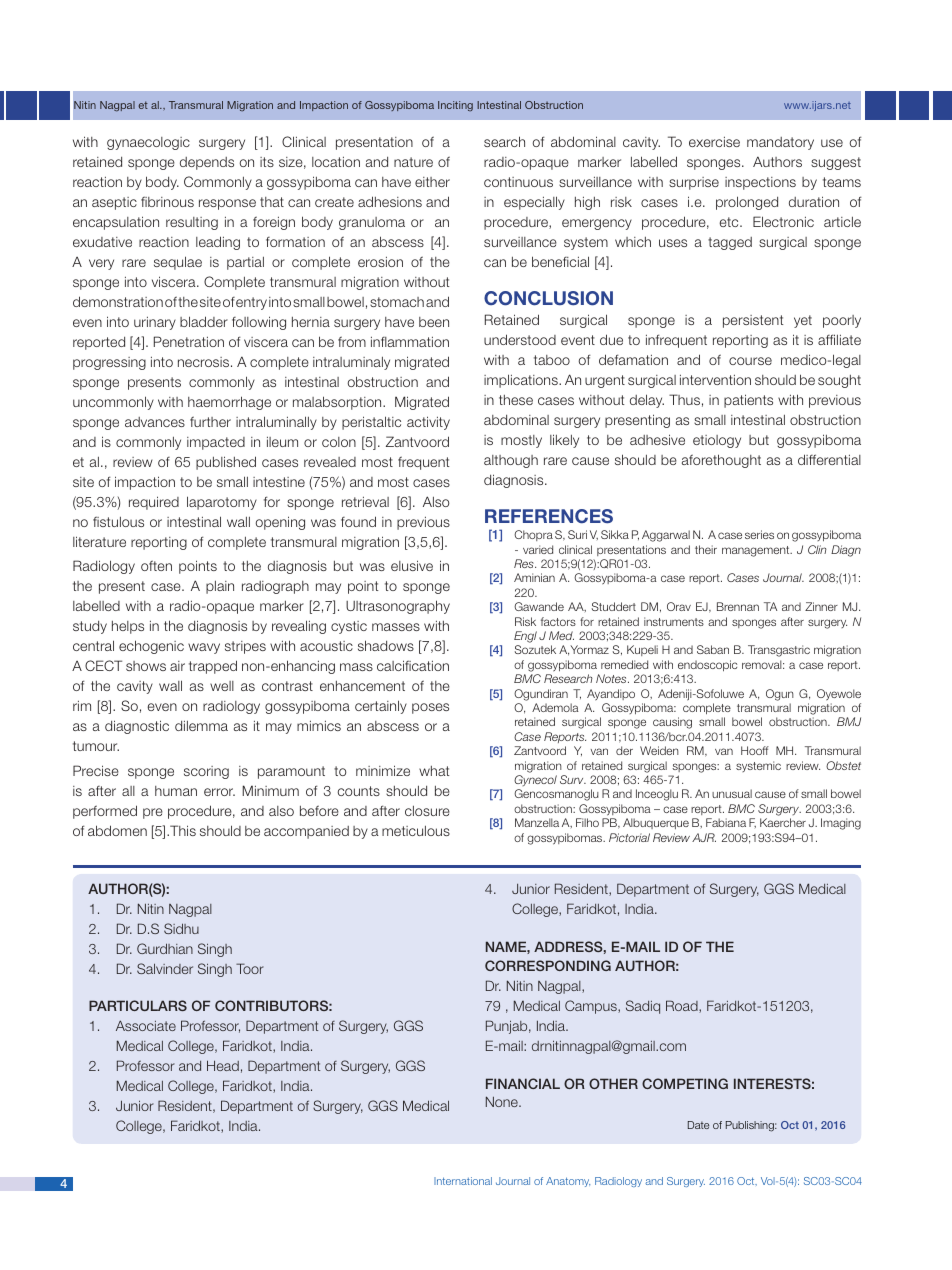 The height and width of the screenshot is (1270, 952). I want to click on calcification, so click(413, 665).
